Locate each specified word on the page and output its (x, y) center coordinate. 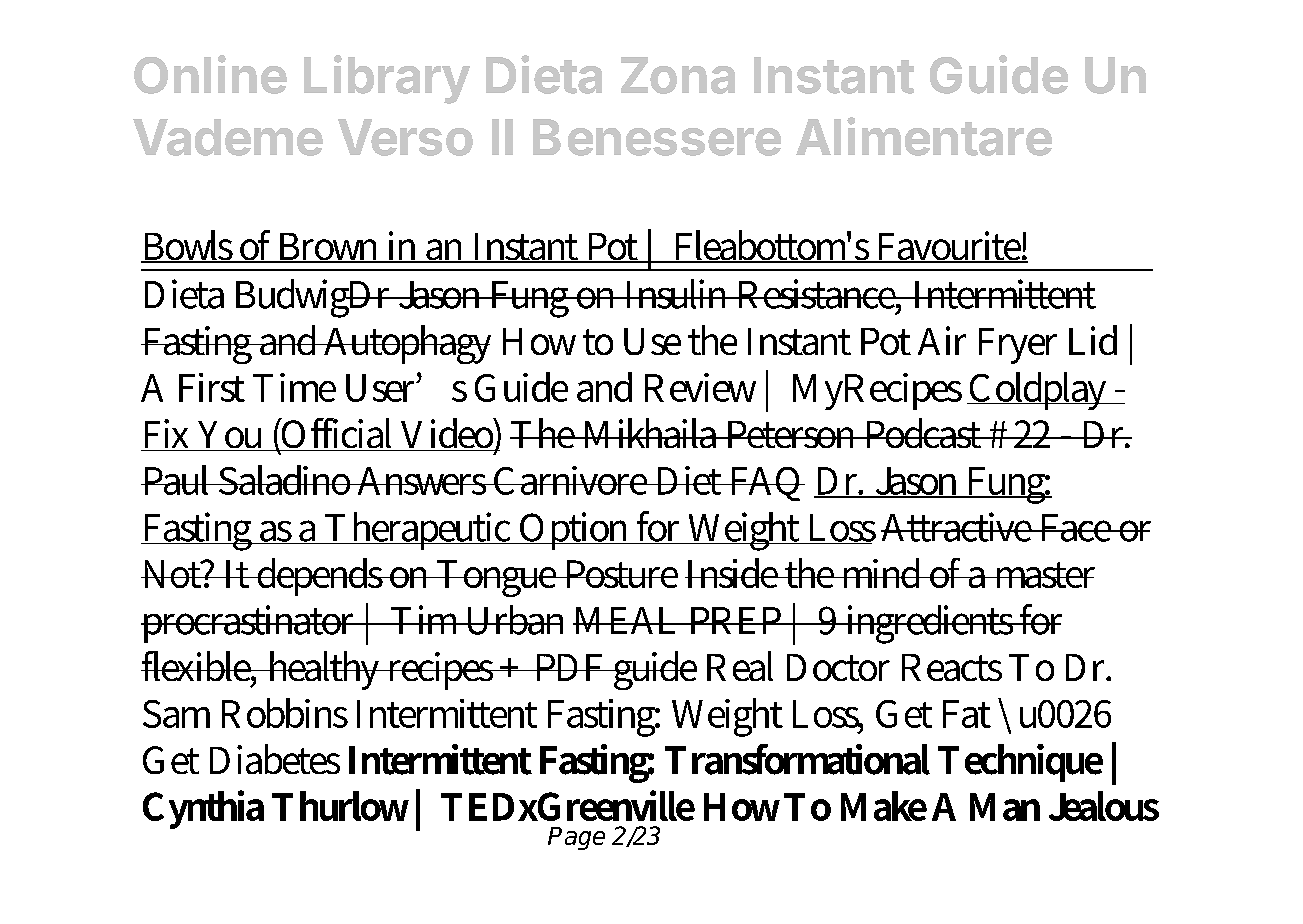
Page (576, 838)
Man (1005, 807)
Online (210, 74)
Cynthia (203, 809)
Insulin (677, 294)
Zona (678, 75)
